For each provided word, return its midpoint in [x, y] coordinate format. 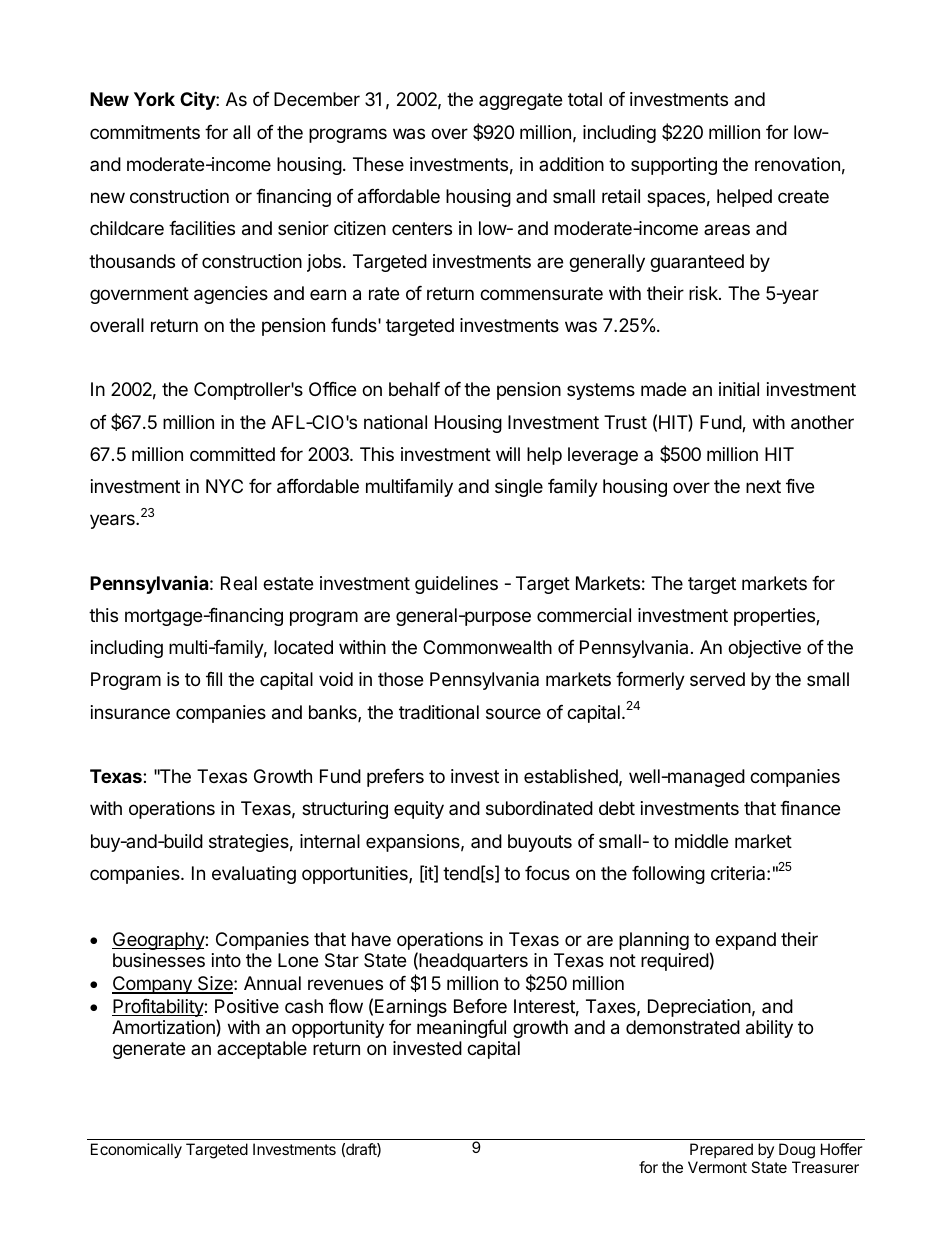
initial [739, 389]
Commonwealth [487, 647]
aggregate [520, 101]
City [198, 100]
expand [745, 941]
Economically [136, 1151]
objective [764, 649]
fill [214, 679]
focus [547, 873]
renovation [797, 164]
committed [232, 454]
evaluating [254, 875]
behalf [414, 389]
